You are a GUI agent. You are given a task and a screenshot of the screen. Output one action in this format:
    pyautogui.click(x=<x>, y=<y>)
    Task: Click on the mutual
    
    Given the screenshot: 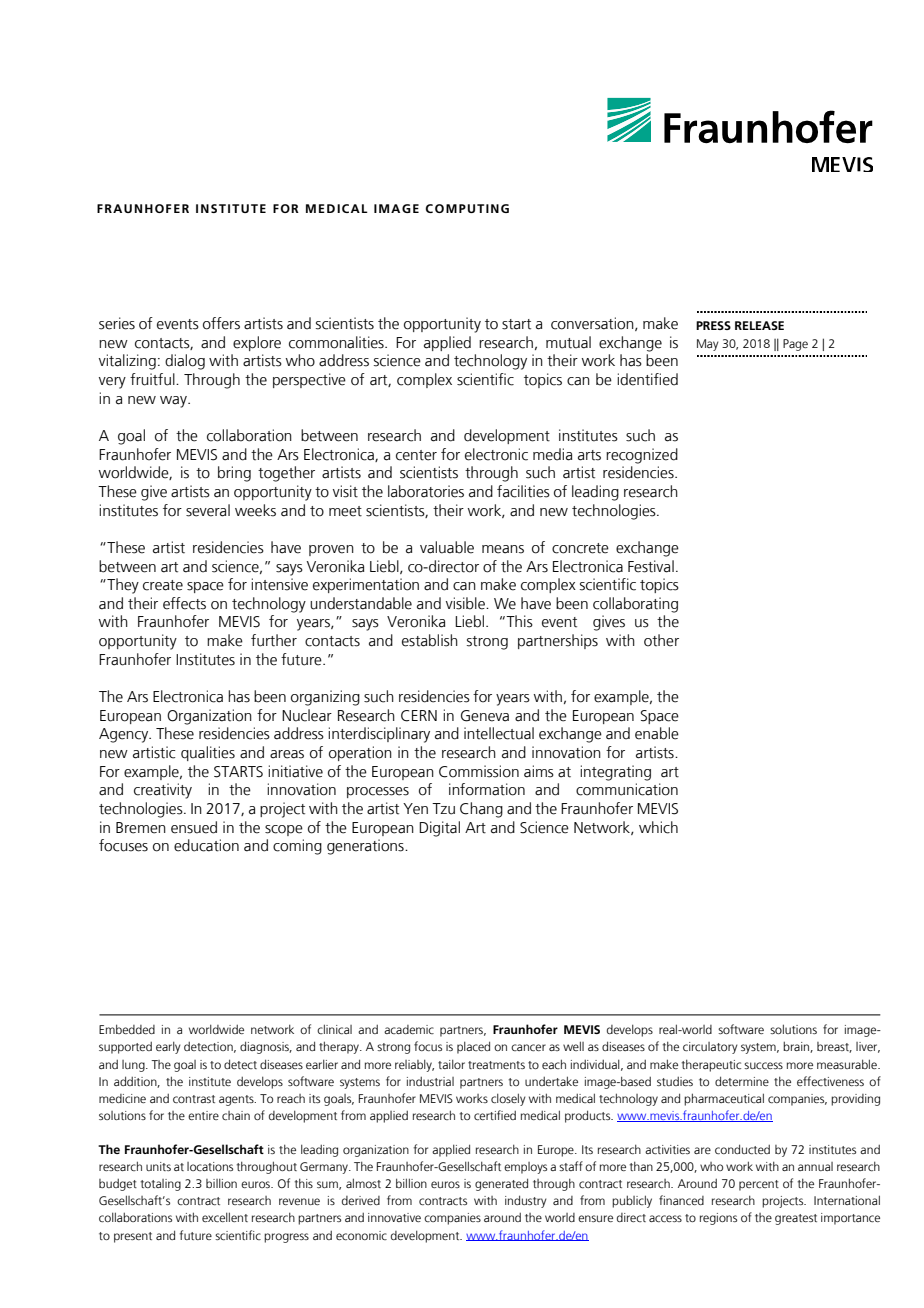 What is the action you would take?
    pyautogui.click(x=568, y=342)
